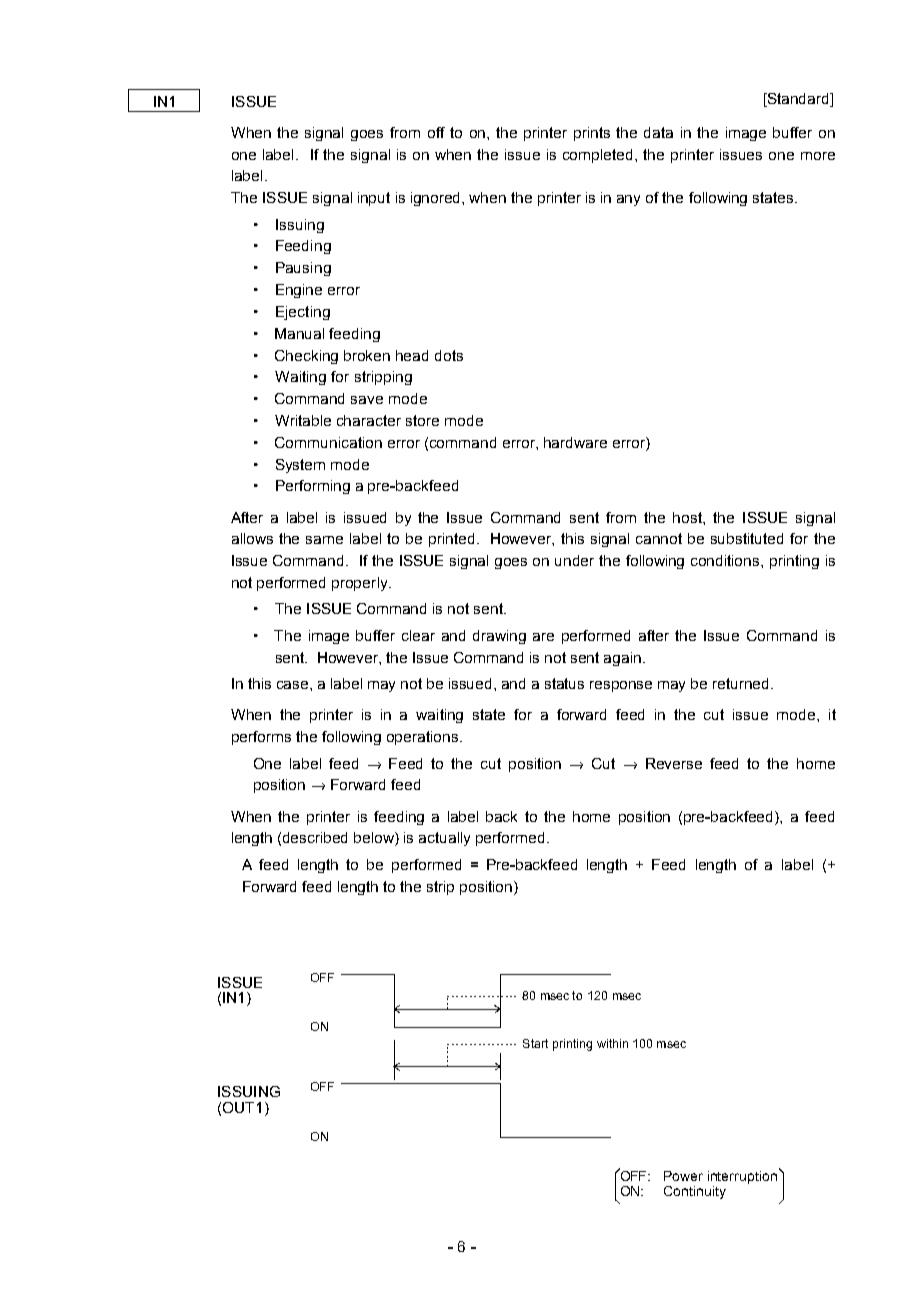  Describe the element at coordinates (374, 199) in the page. I see `input` at that location.
